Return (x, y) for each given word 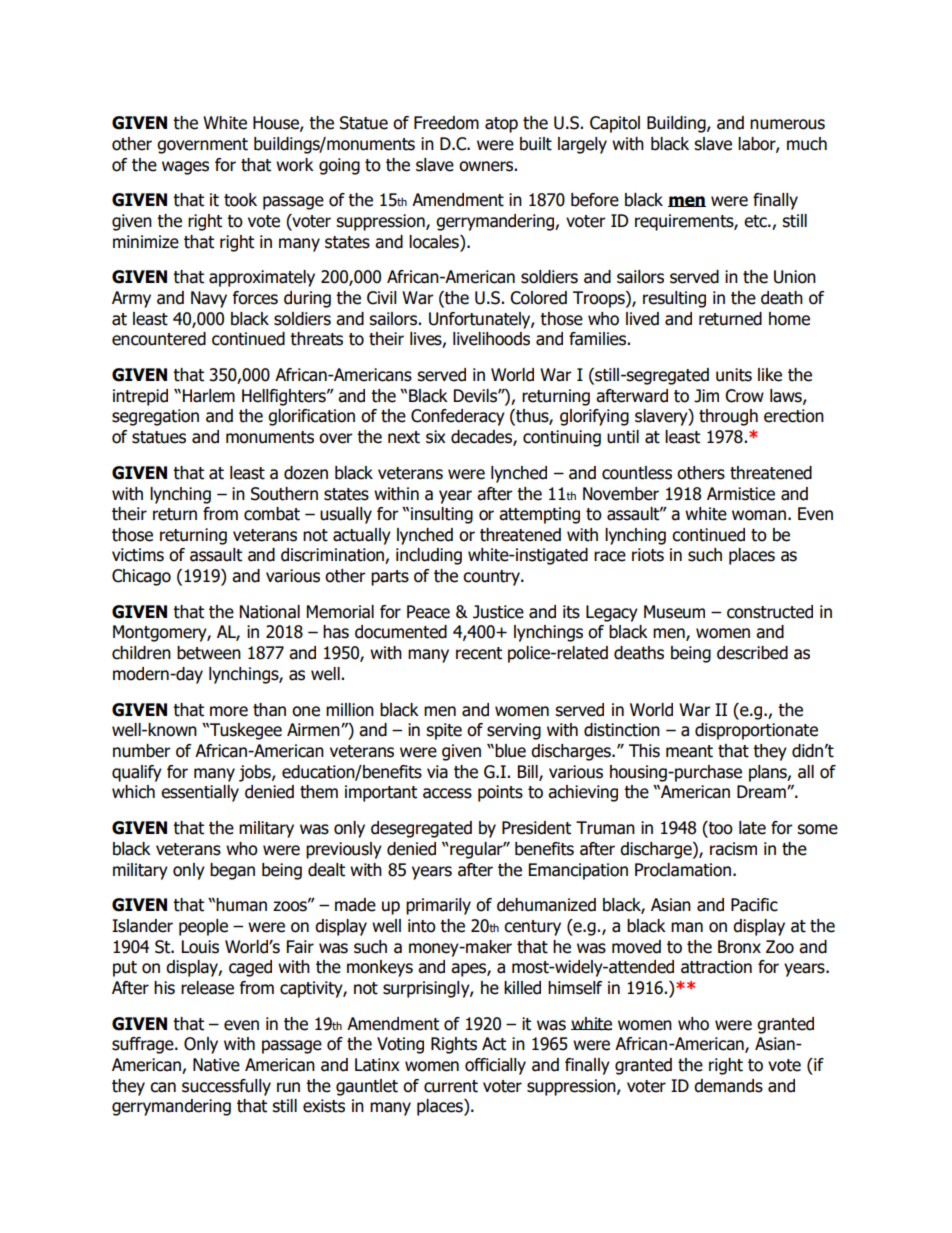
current (451, 1086)
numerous (787, 124)
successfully (226, 1087)
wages (185, 168)
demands (728, 1086)
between (209, 653)
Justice (498, 612)
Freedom (446, 123)
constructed (770, 612)
